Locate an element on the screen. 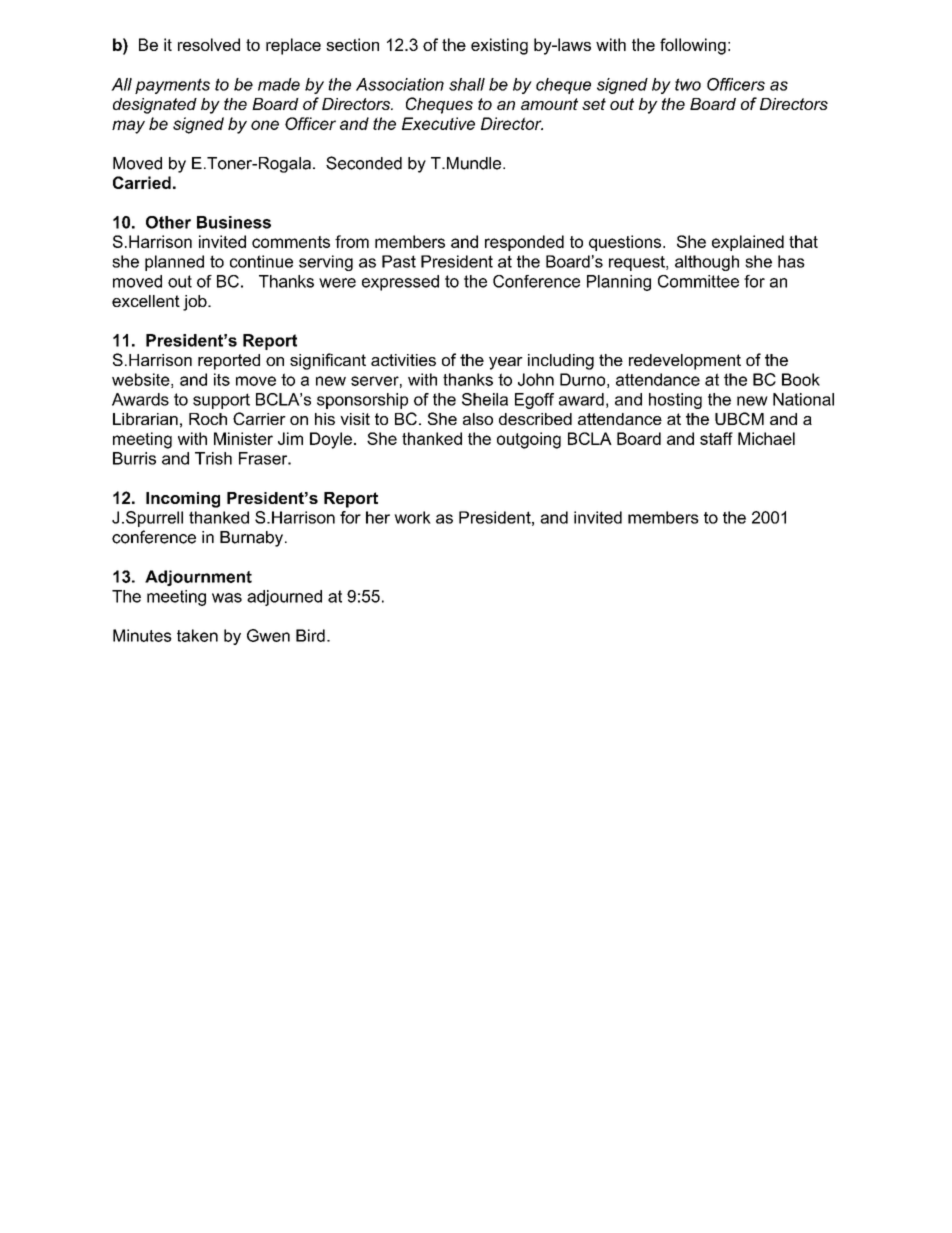 The image size is (952, 1233). existing is located at coordinates (499, 46).
